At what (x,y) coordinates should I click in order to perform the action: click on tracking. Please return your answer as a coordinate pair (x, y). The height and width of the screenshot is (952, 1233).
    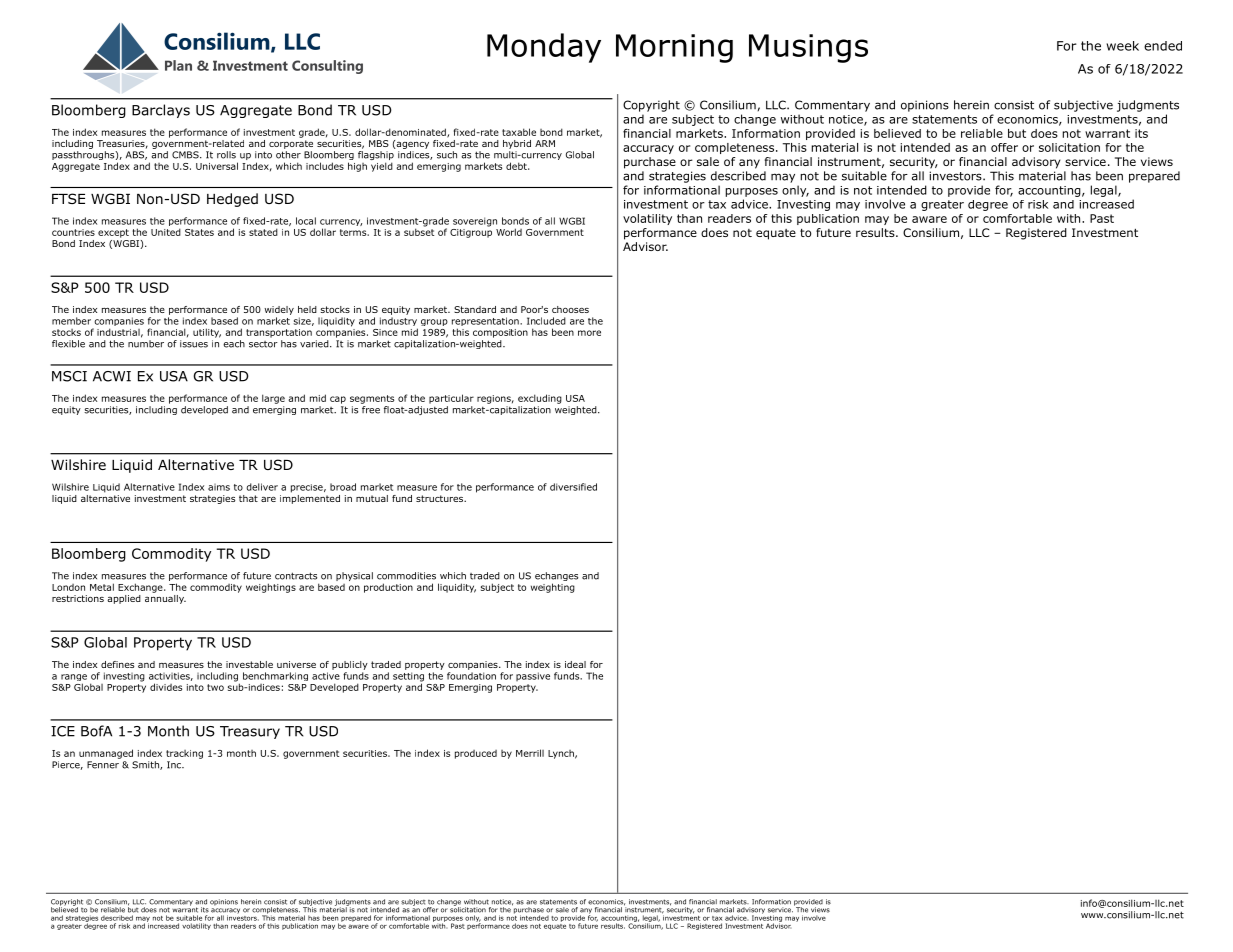
    Looking at the image, I should click on (184, 754).
